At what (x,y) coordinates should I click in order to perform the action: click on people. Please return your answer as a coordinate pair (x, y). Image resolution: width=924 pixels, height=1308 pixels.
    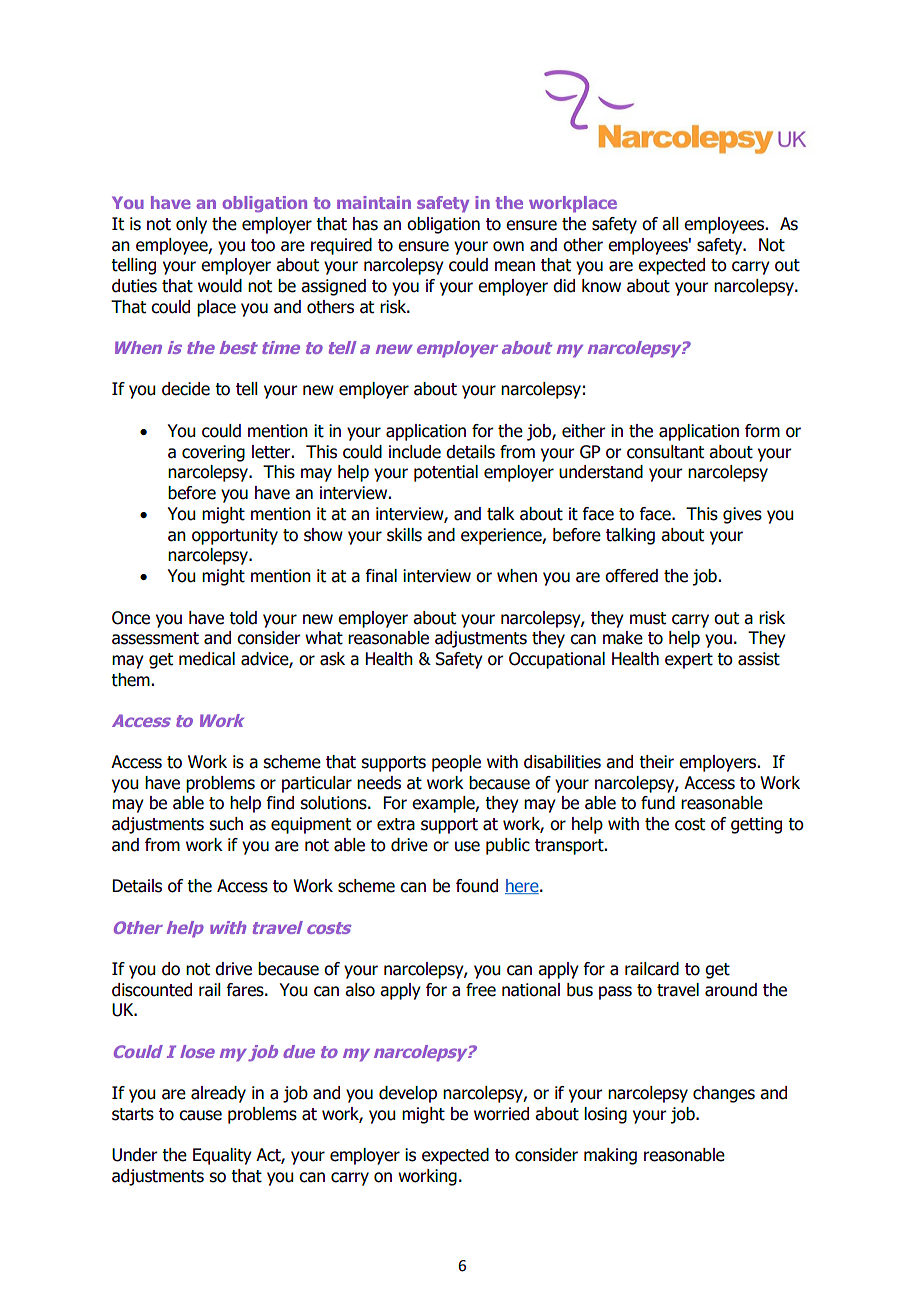
    Looking at the image, I should click on (456, 763).
